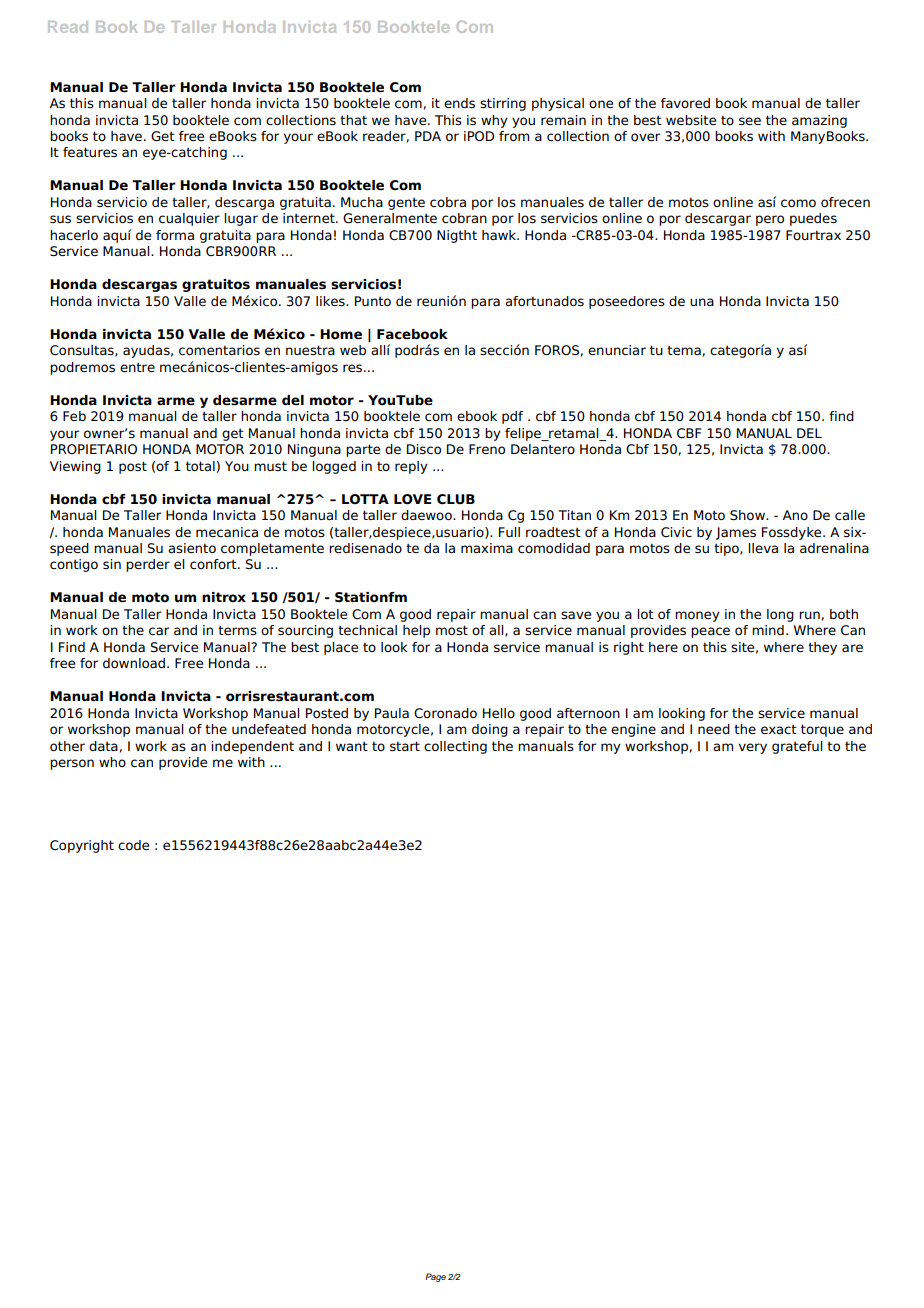 The width and height of the page is (924, 1308). What do you see at coordinates (753, 748) in the page?
I see `very` at bounding box center [753, 748].
